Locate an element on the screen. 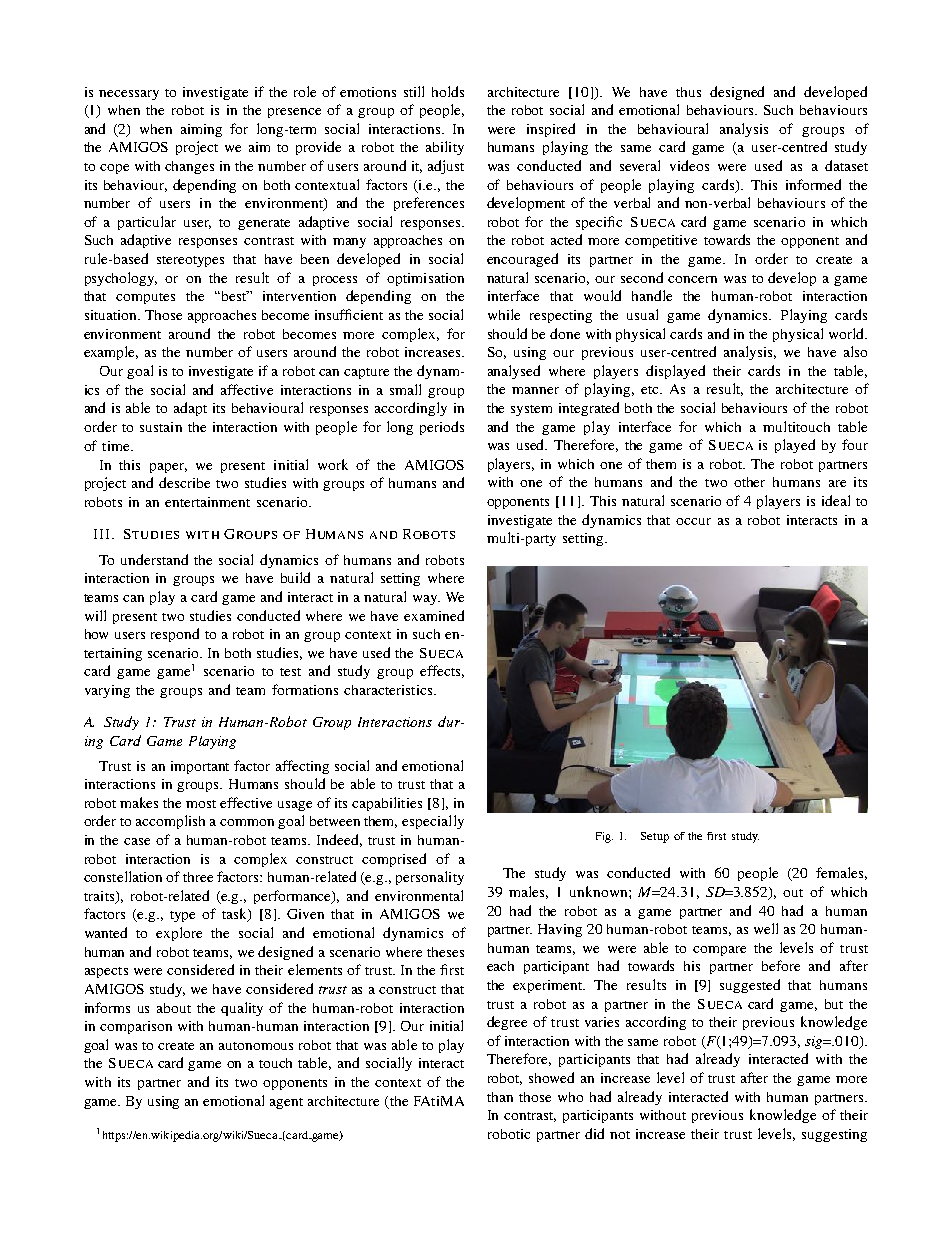  ability is located at coordinates (445, 148).
